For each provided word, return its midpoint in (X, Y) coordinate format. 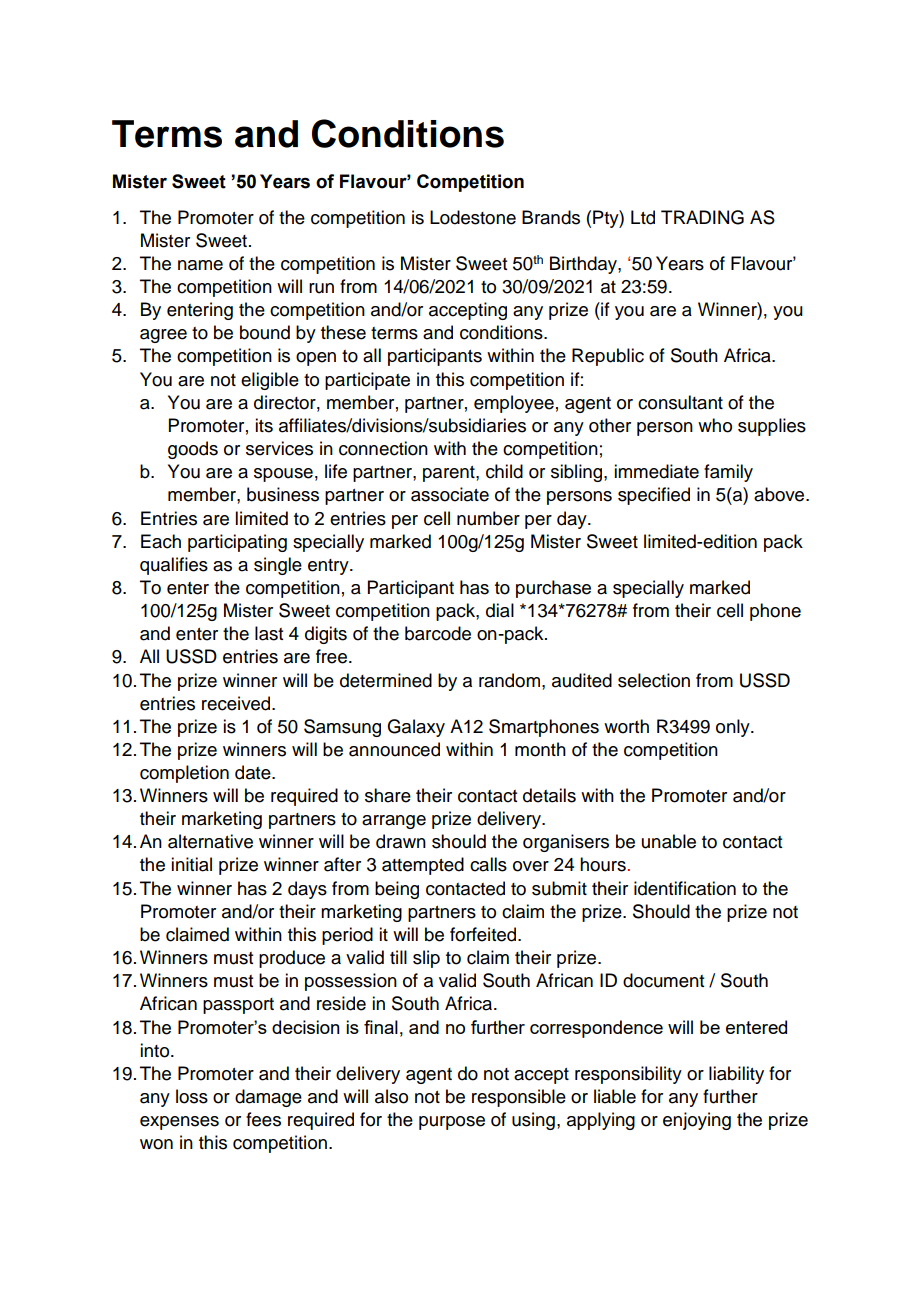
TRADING (702, 217)
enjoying (697, 1121)
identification (685, 888)
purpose (452, 1123)
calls (488, 864)
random (509, 680)
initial (191, 864)
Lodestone (473, 217)
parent (450, 474)
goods (193, 450)
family (728, 473)
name (200, 265)
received (237, 703)
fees (263, 1119)
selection (654, 680)
